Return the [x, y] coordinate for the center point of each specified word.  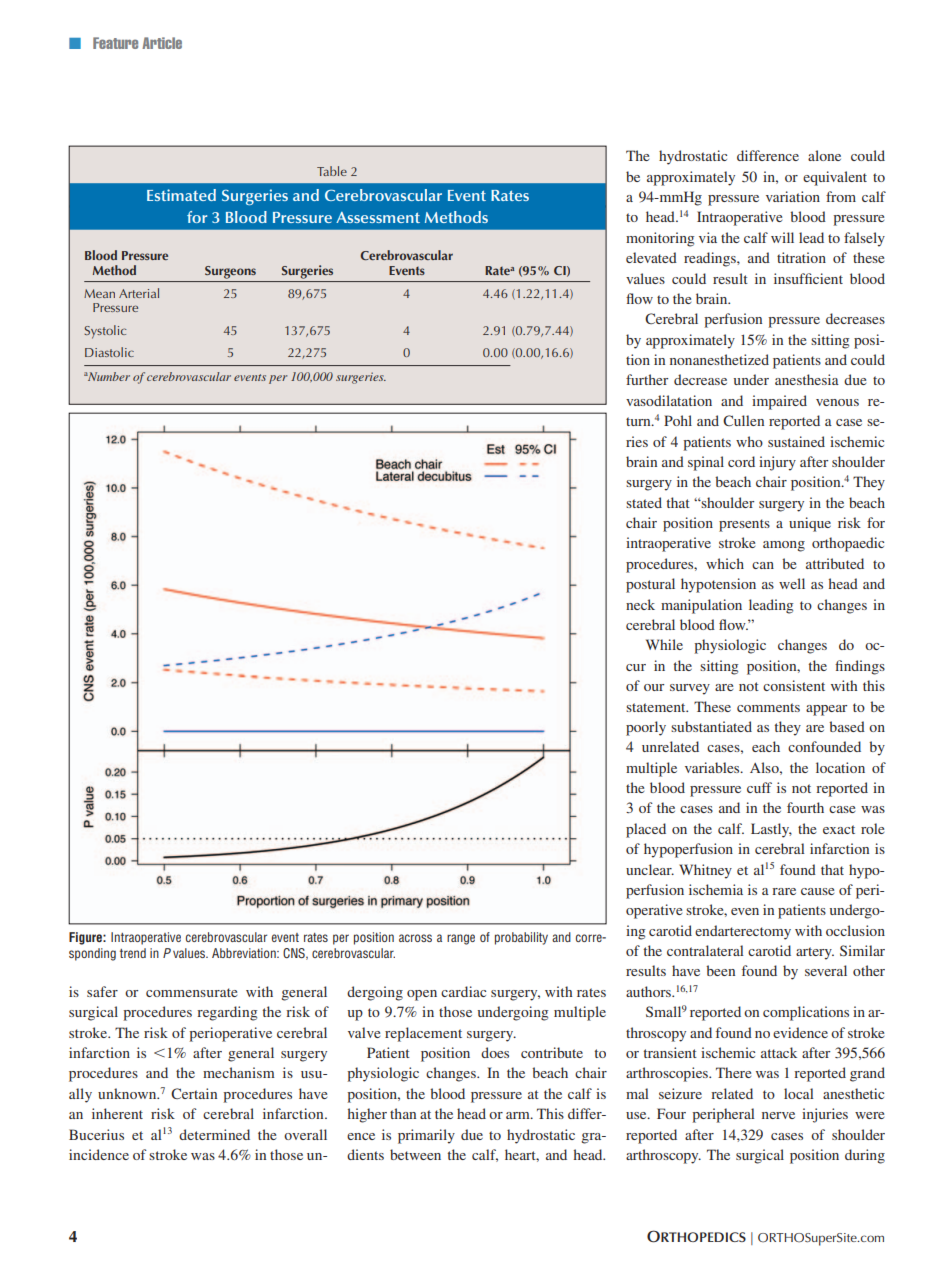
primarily [426, 1136]
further [647, 379]
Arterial [139, 293]
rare [784, 891]
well [792, 583]
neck [640, 604]
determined [214, 1134]
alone [824, 155]
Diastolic [109, 352]
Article [162, 43]
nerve [778, 1115]
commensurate [191, 992]
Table [332, 171]
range [461, 939]
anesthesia [807, 379]
